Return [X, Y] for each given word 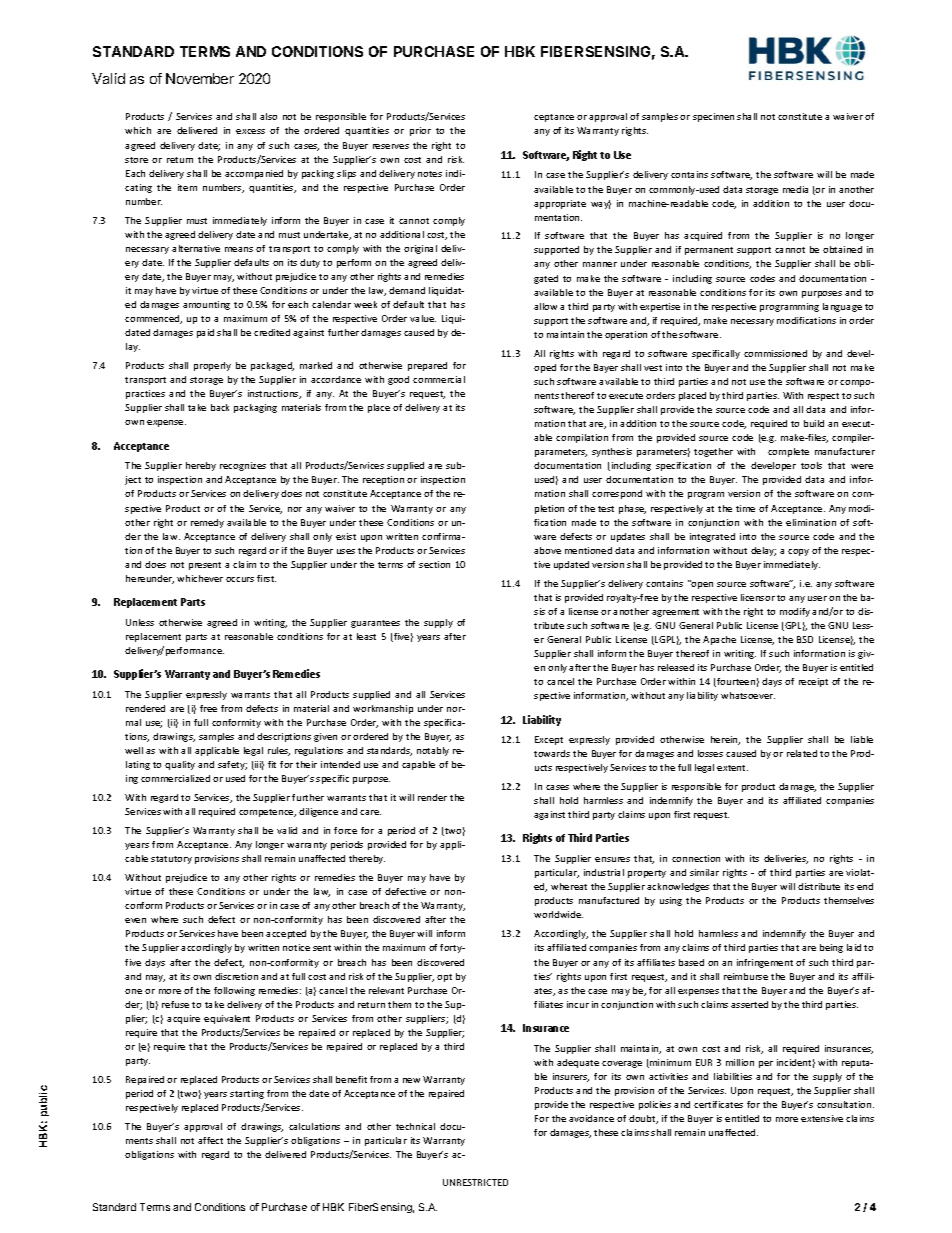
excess [250, 131]
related [802, 753]
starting [247, 1094]
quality [180, 765]
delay [763, 551]
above [547, 550]
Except [549, 740]
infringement [765, 963]
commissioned [775, 353]
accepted [286, 934]
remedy [207, 523]
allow [545, 306]
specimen [713, 117]
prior [420, 131]
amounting [206, 305]
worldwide [558, 914]
